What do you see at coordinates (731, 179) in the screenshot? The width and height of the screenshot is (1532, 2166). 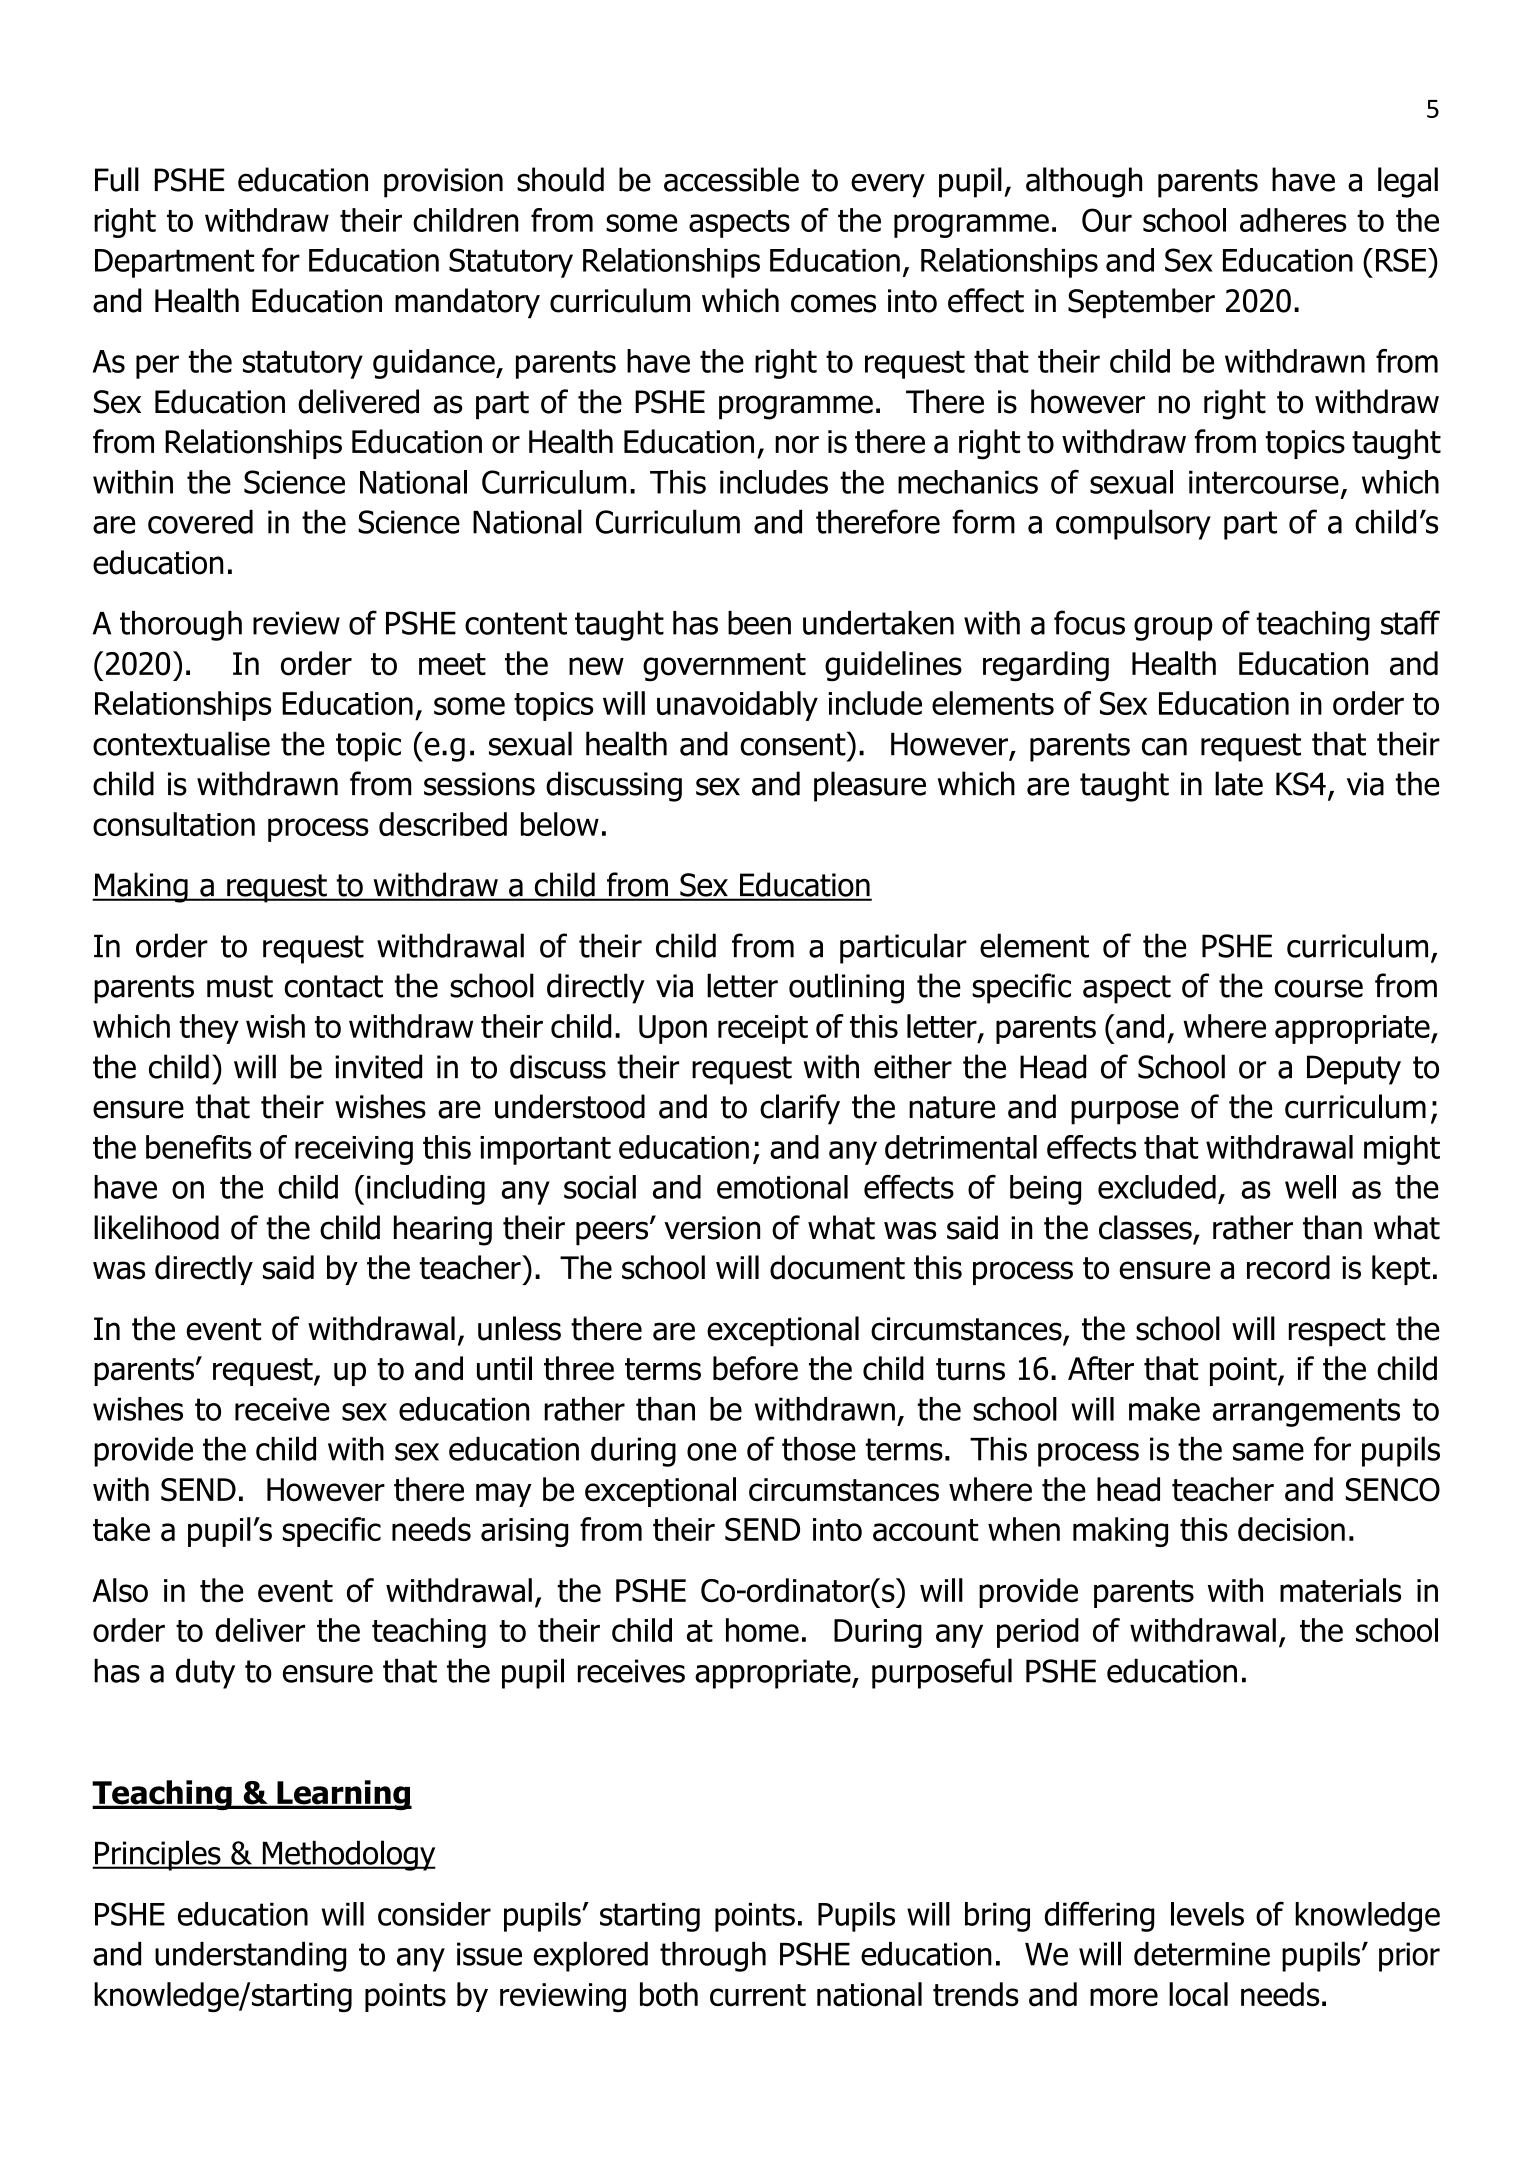 I see `accessible` at bounding box center [731, 179].
